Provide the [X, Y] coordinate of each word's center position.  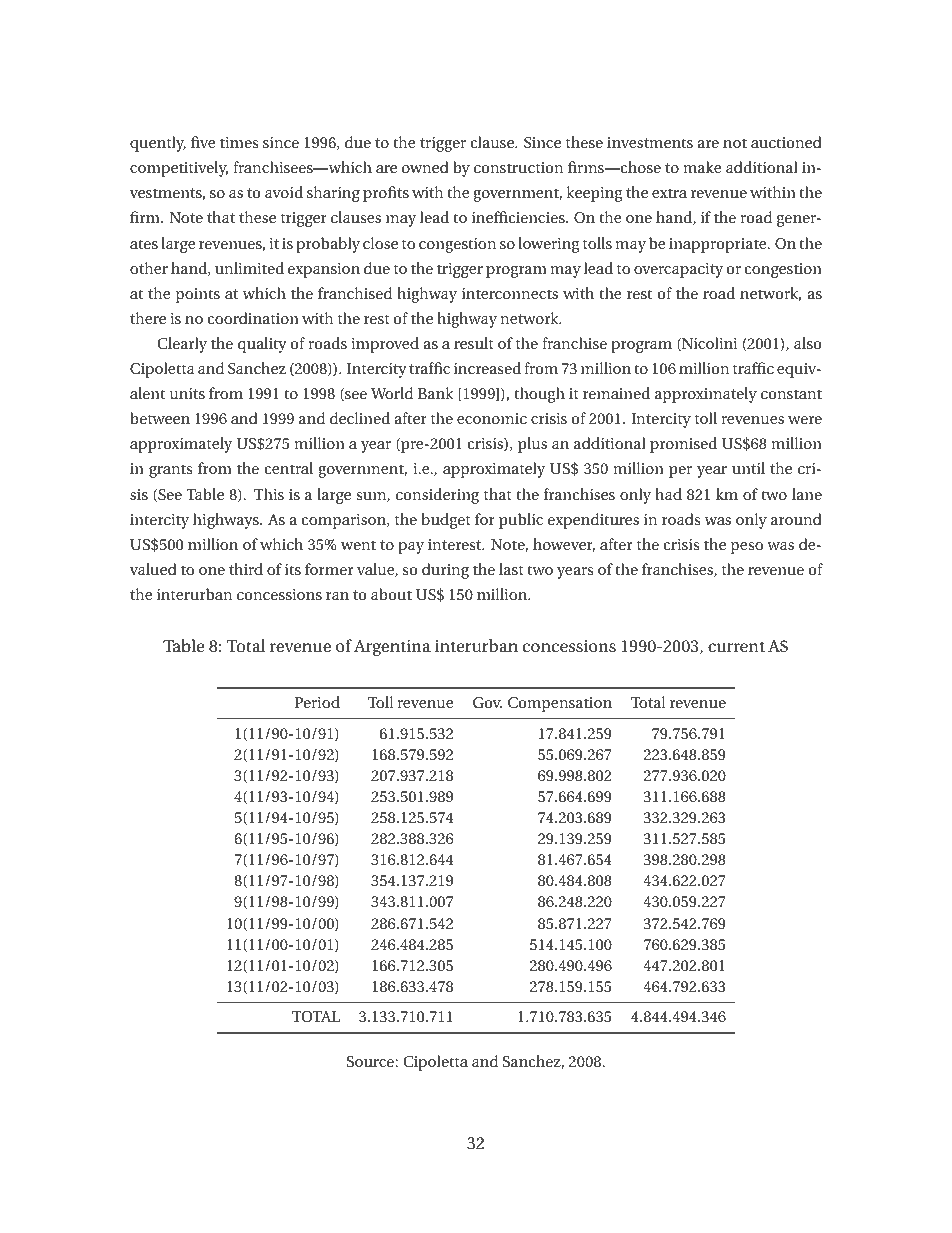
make [702, 167]
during [445, 571]
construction [519, 167]
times [239, 142]
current [736, 646]
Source [371, 1061]
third [246, 569]
